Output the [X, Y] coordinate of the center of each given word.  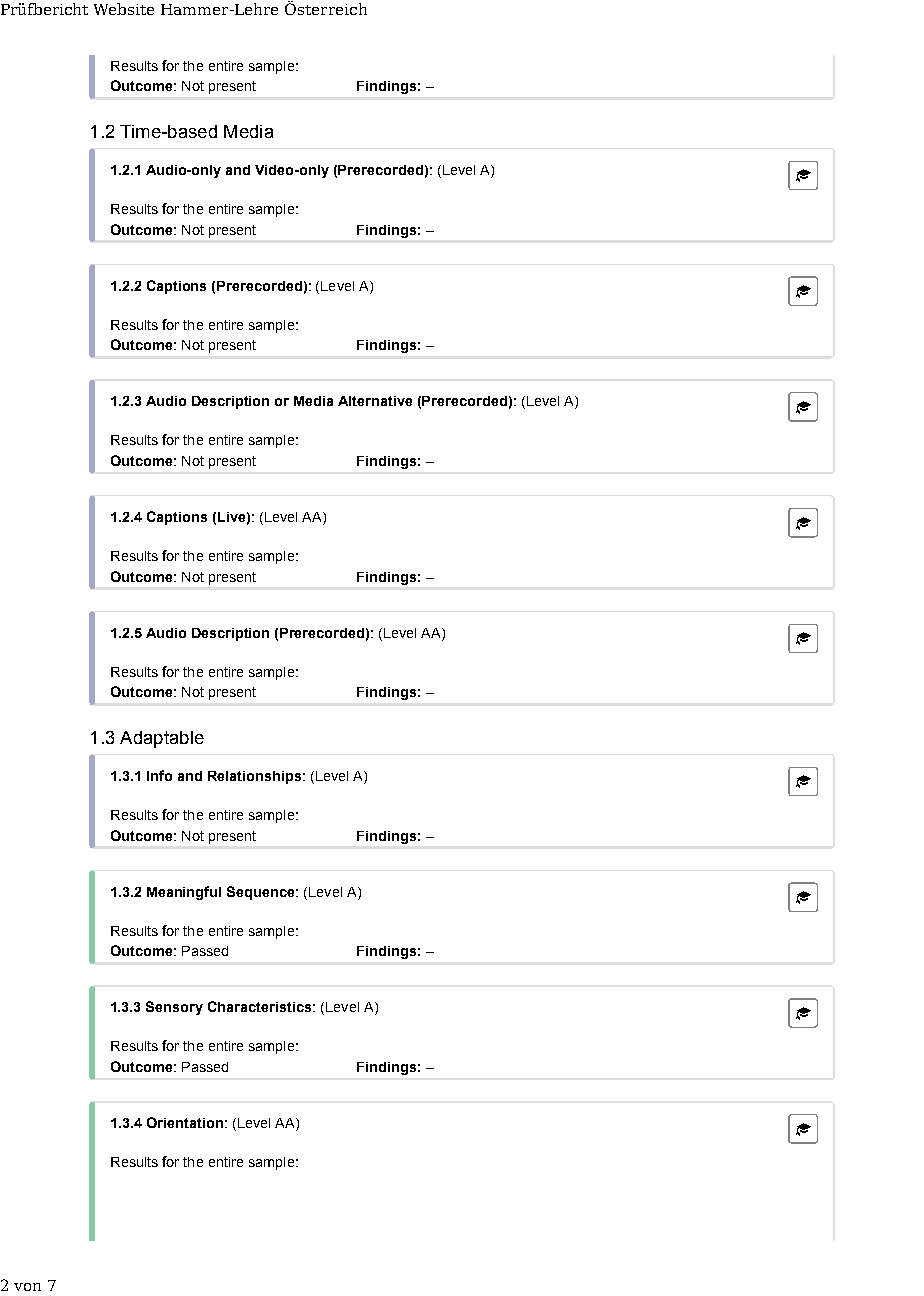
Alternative [375, 401]
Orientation [185, 1122]
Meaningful [184, 893]
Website [124, 9]
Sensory [174, 1008]
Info [159, 775]
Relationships [254, 777]
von [27, 1287]
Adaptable [162, 739]
